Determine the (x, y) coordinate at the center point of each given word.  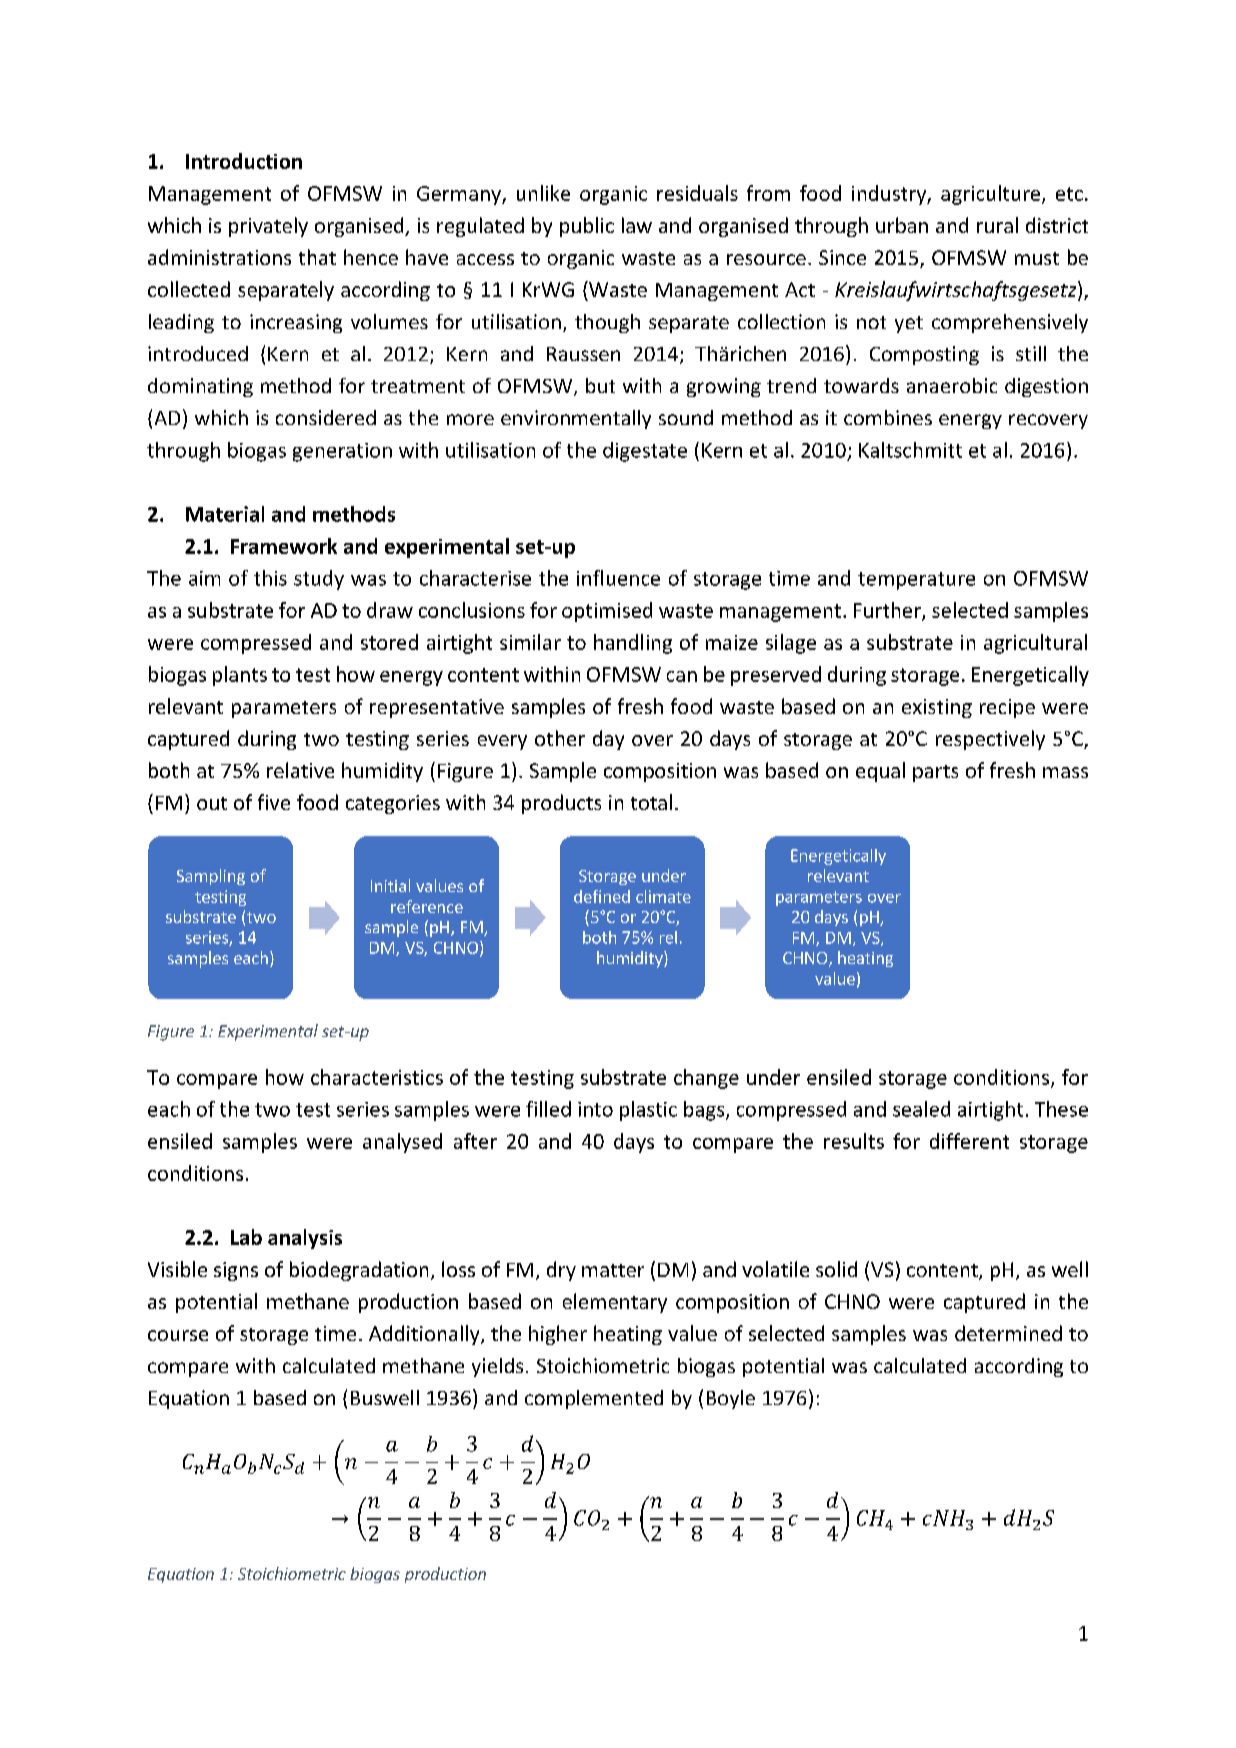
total (651, 802)
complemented (594, 1399)
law (637, 225)
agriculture (990, 195)
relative (300, 770)
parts (935, 773)
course (178, 1335)
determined (1008, 1333)
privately (268, 227)
